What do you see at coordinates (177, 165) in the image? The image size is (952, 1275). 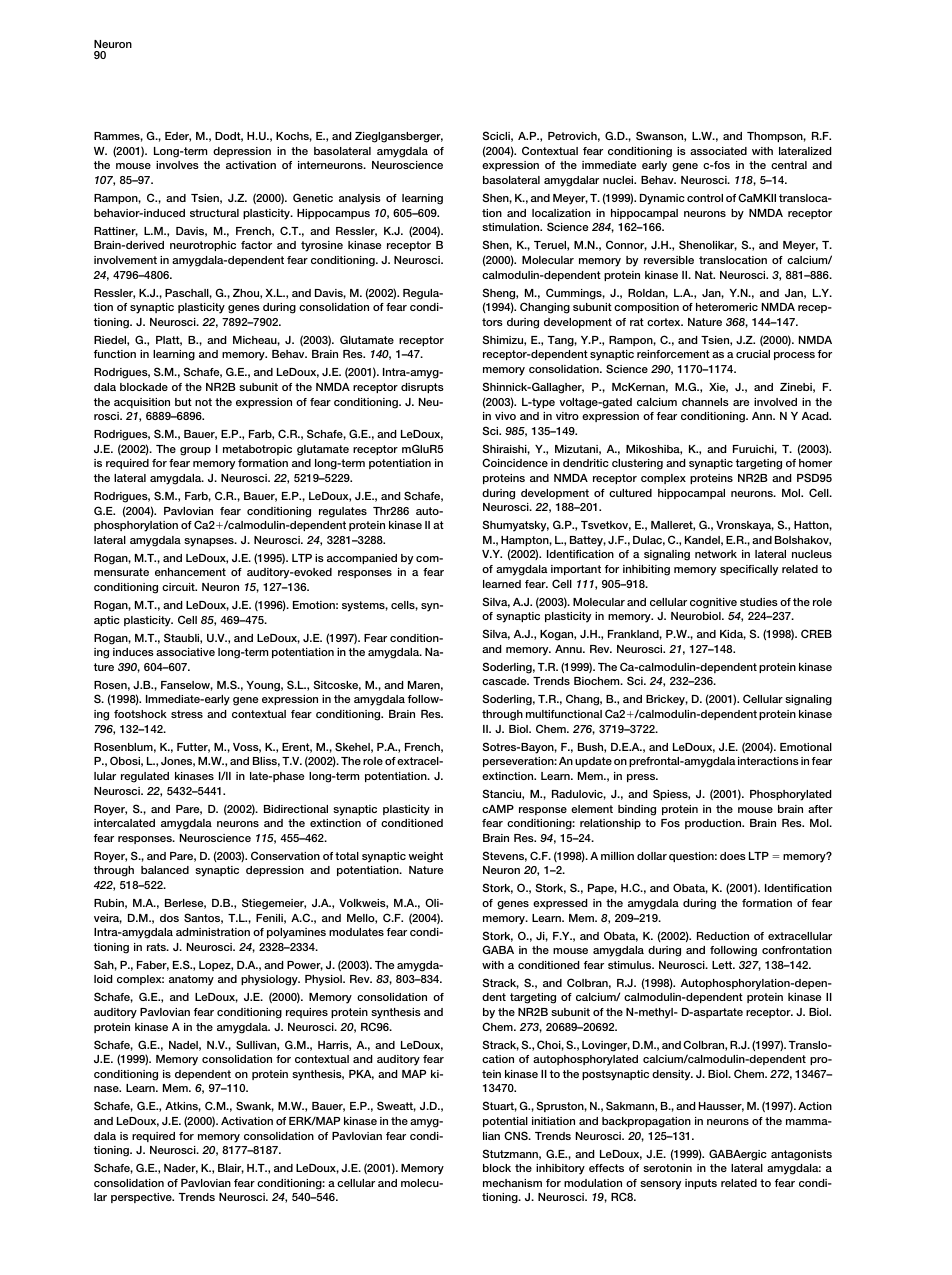 I see `involves` at bounding box center [177, 165].
